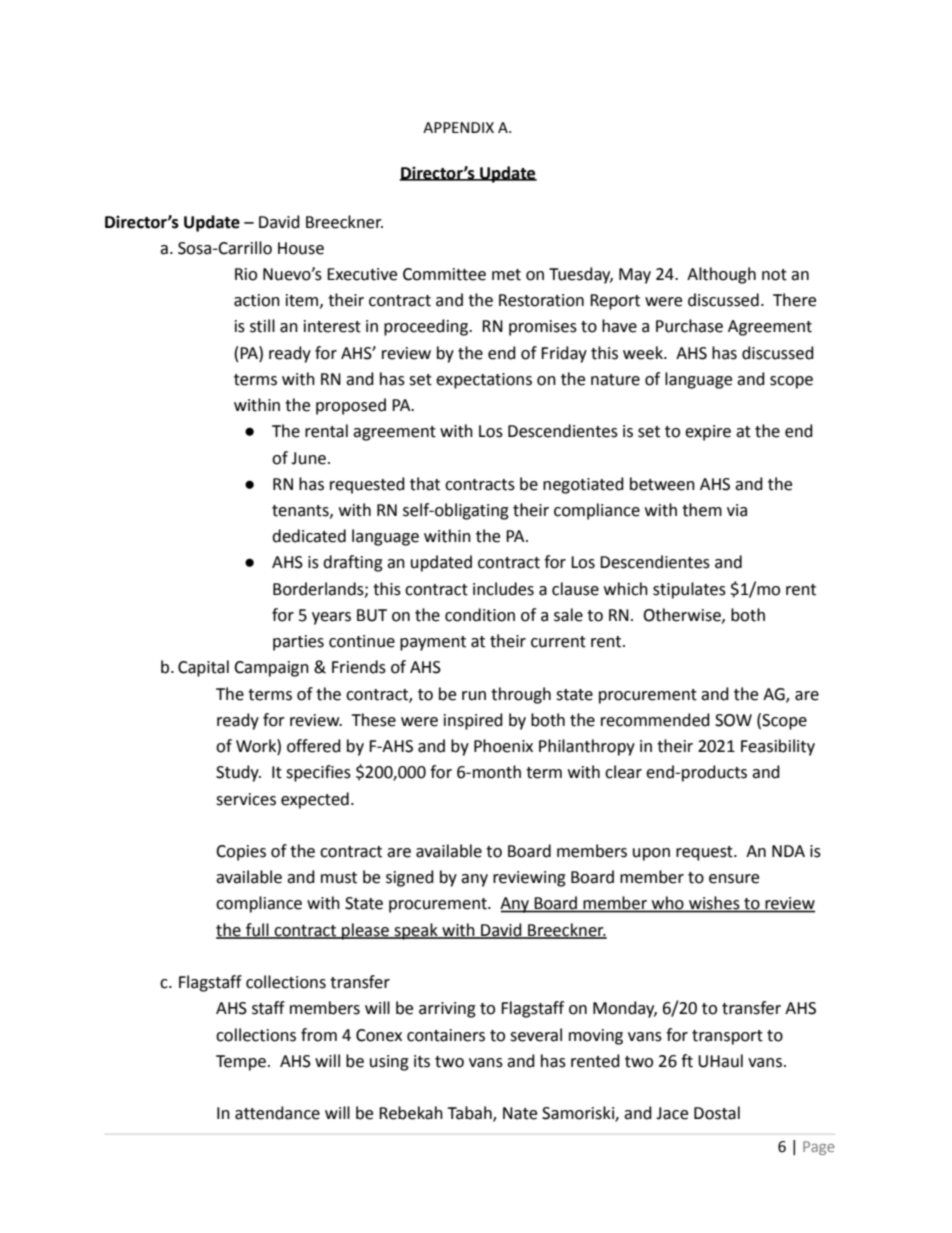 The width and height of the screenshot is (952, 1233). What do you see at coordinates (714, 904) in the screenshot?
I see `wishes` at bounding box center [714, 904].
